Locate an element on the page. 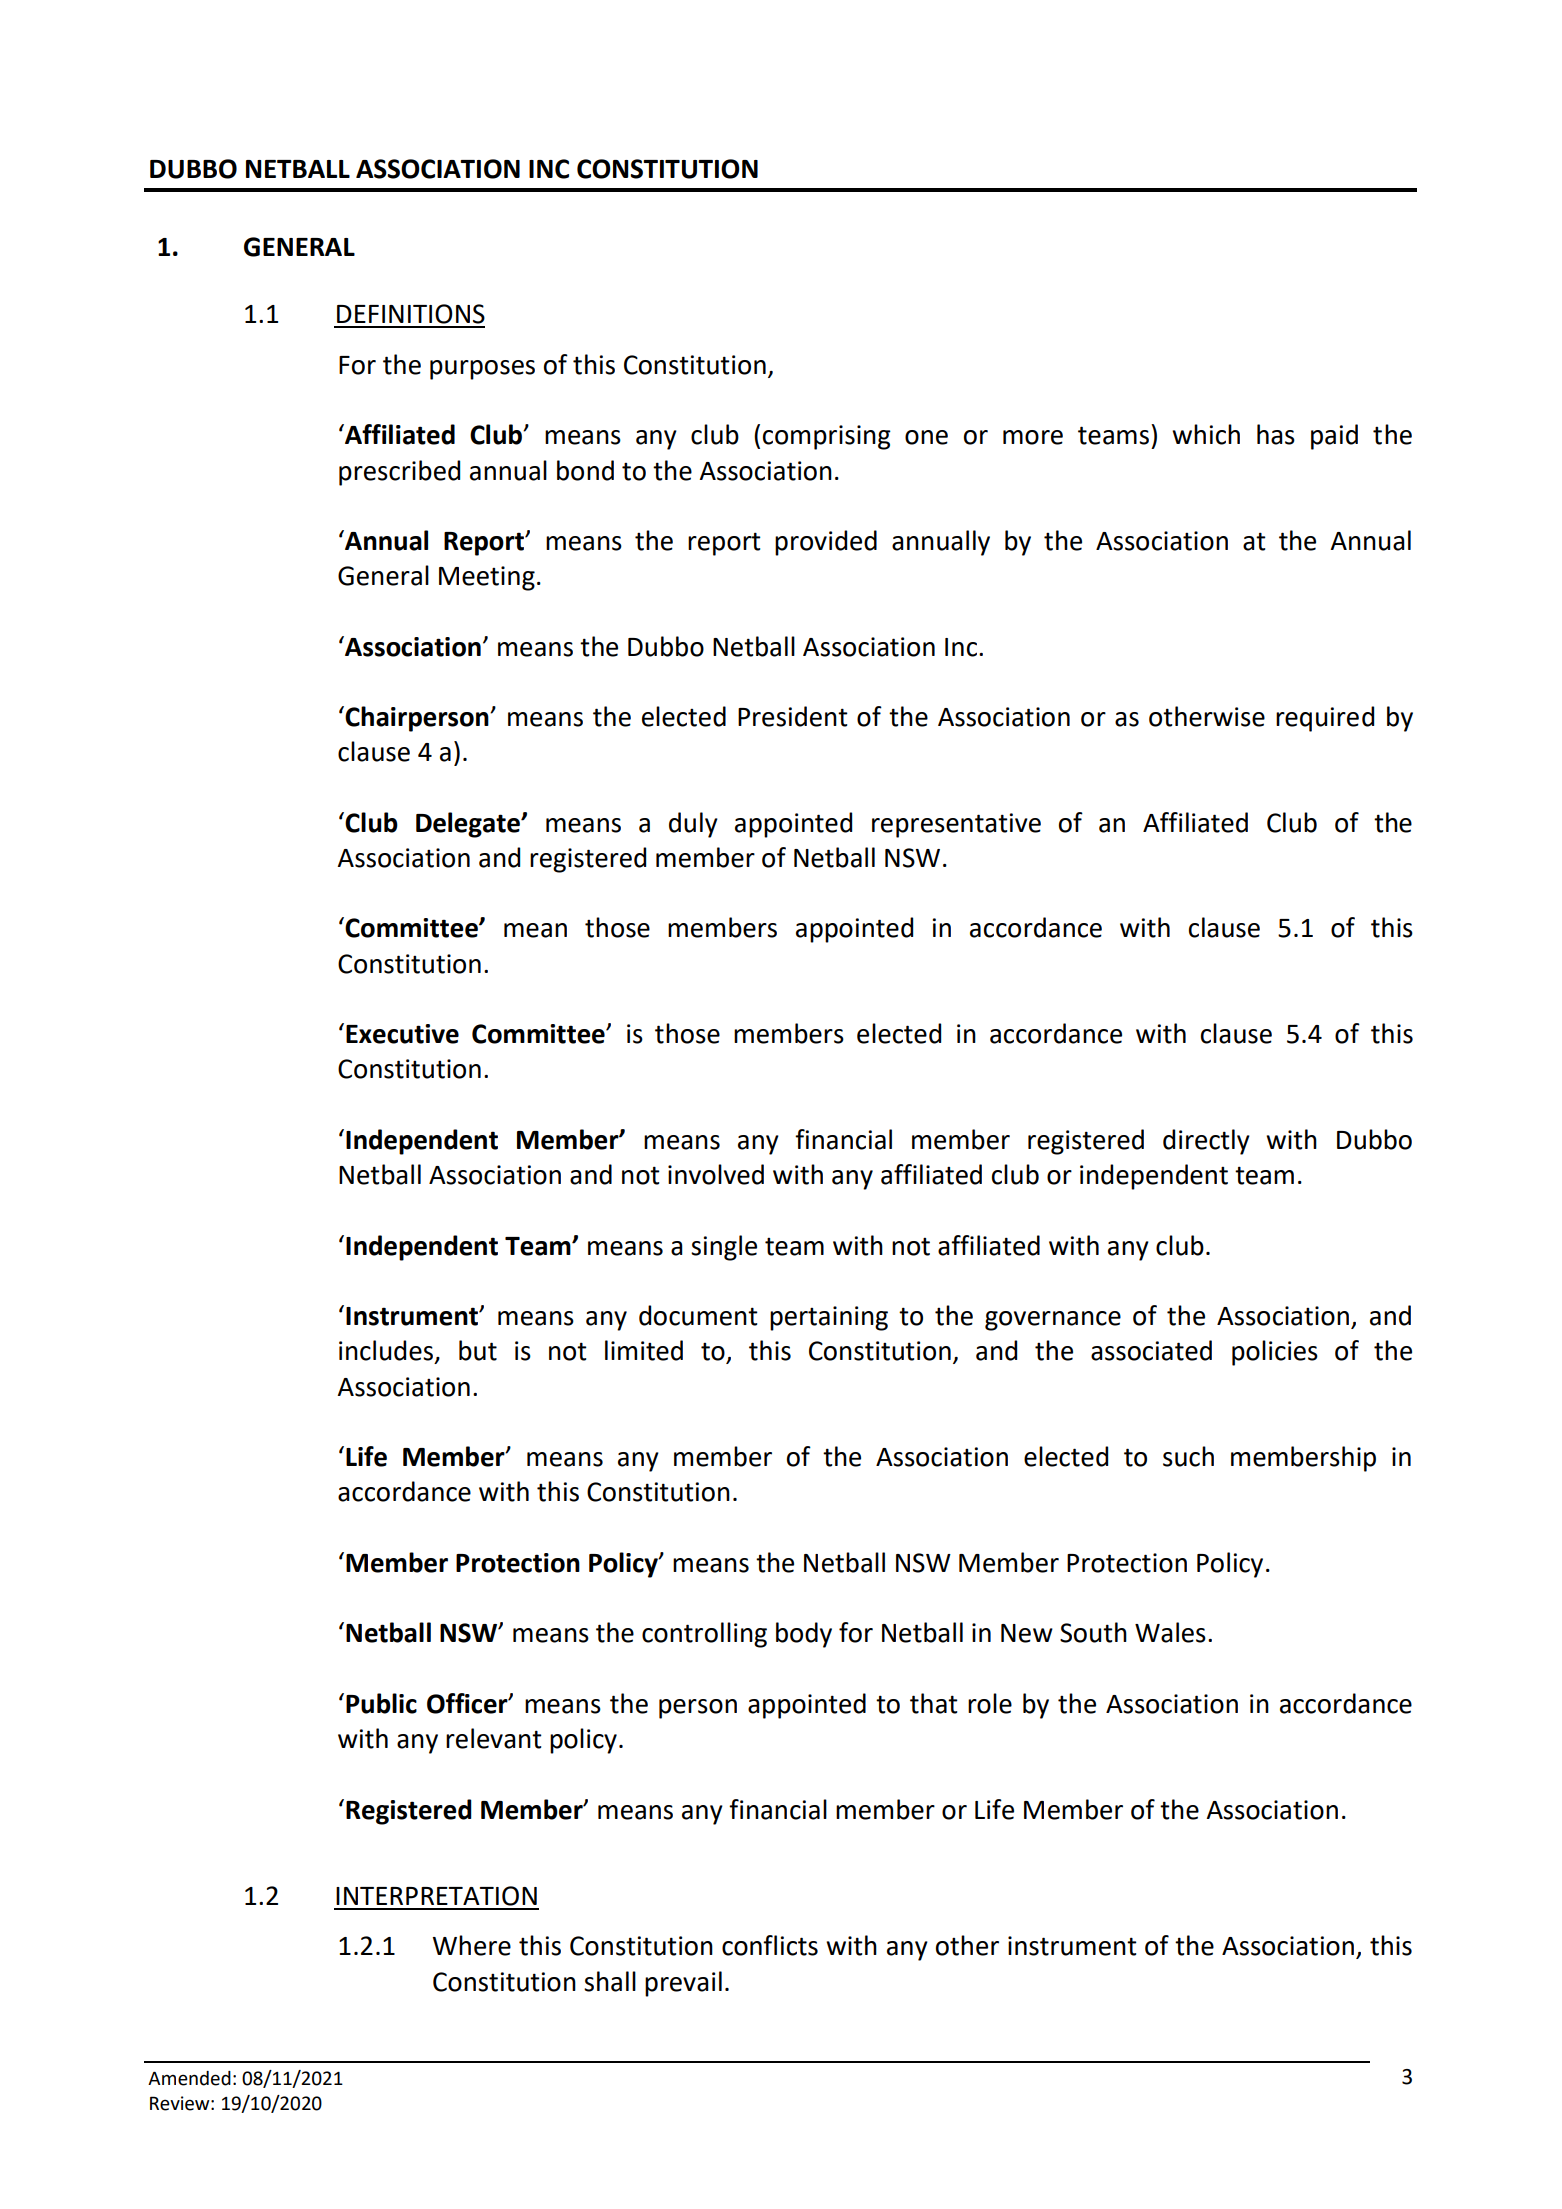 The height and width of the image is (2209, 1562). conflicts is located at coordinates (770, 1945).
